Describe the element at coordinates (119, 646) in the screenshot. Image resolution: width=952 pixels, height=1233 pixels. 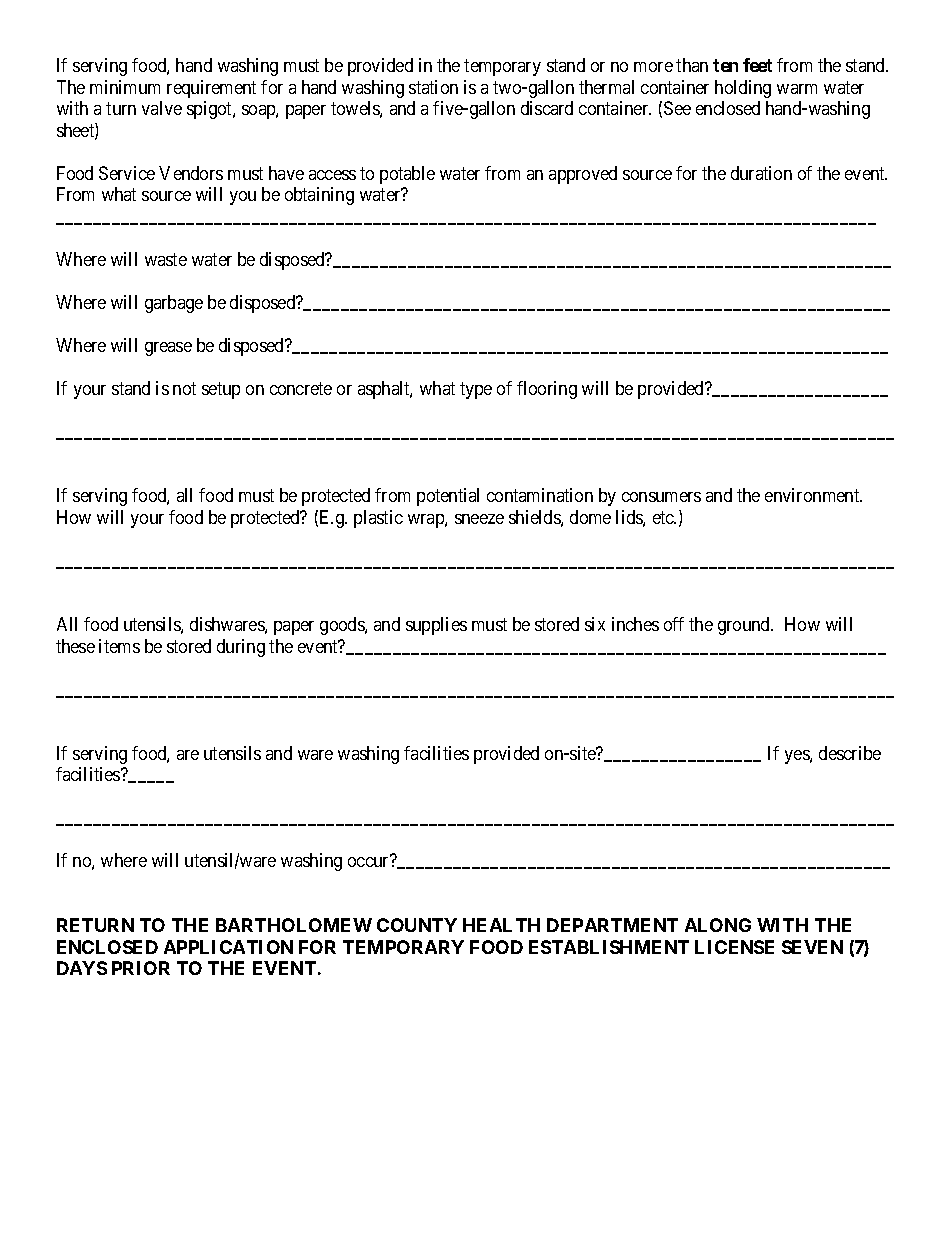
I see `items` at that location.
